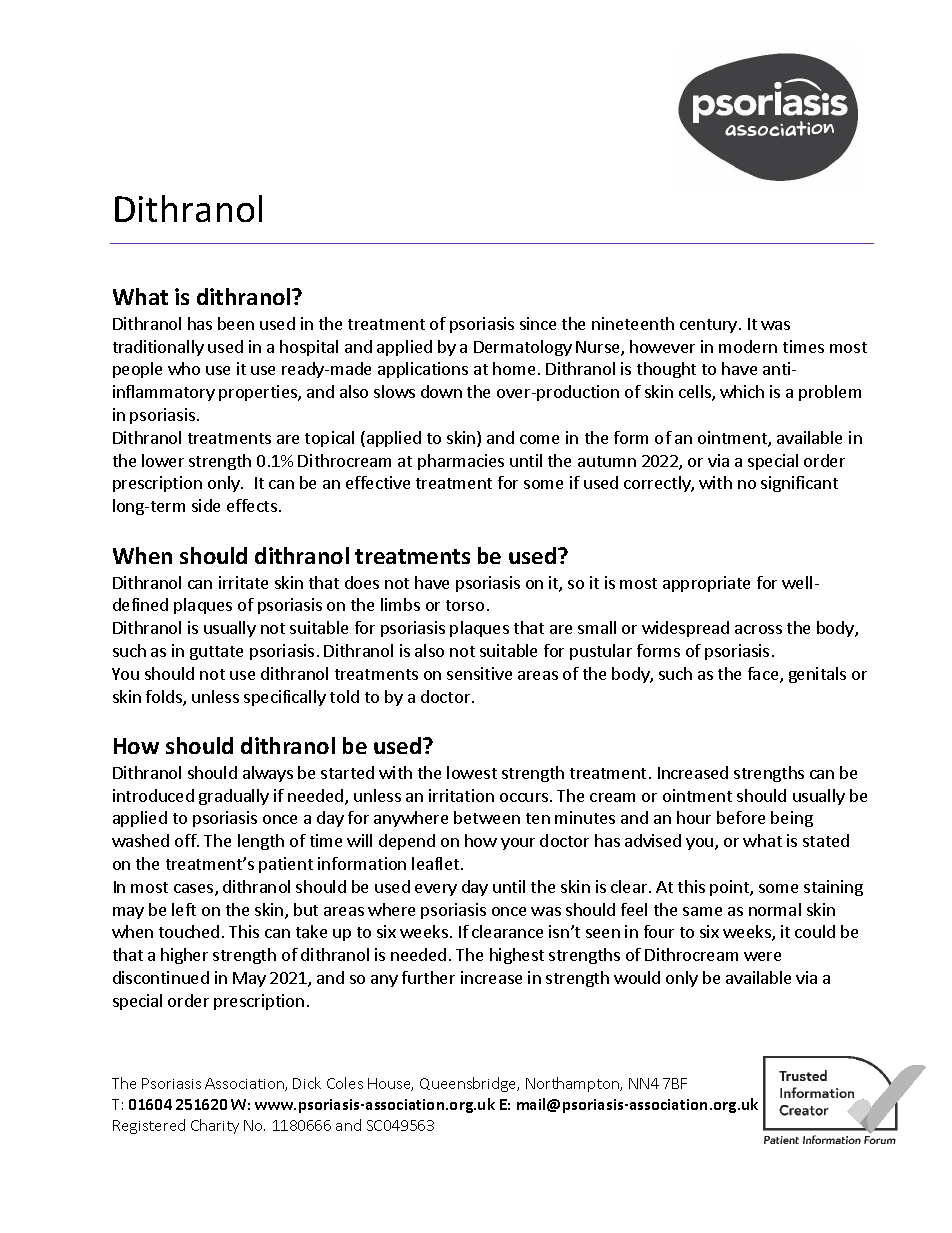 The height and width of the document is (1233, 952). What do you see at coordinates (741, 817) in the document?
I see `before` at bounding box center [741, 817].
